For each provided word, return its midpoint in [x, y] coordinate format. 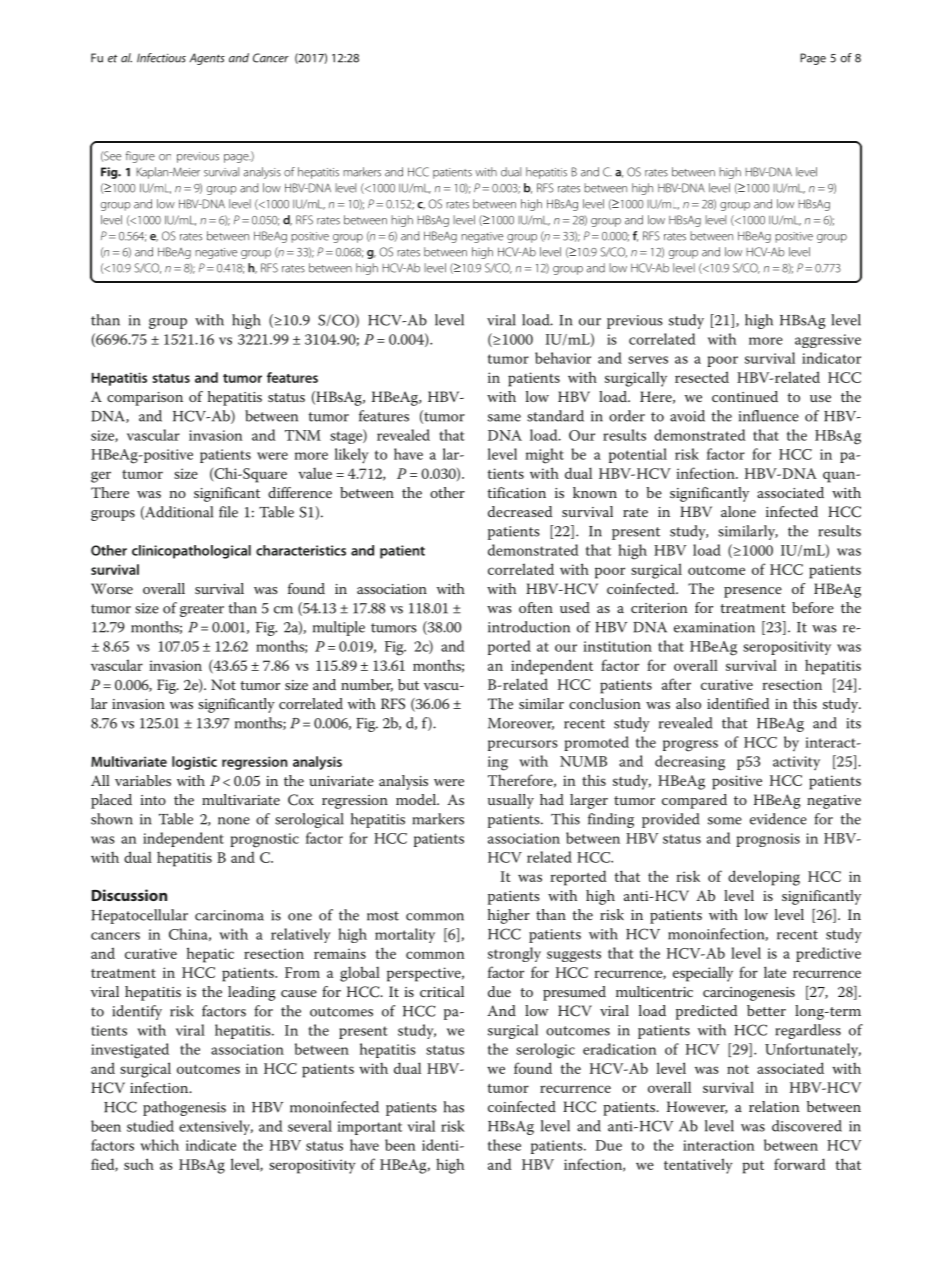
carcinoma [229, 915]
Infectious [161, 58]
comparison [145, 399]
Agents [207, 59]
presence [753, 592]
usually [511, 801]
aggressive [828, 341]
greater [202, 610]
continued [745, 396]
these [504, 1145]
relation [774, 1106]
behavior [563, 358]
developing [764, 878]
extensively [216, 1127]
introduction [529, 627]
